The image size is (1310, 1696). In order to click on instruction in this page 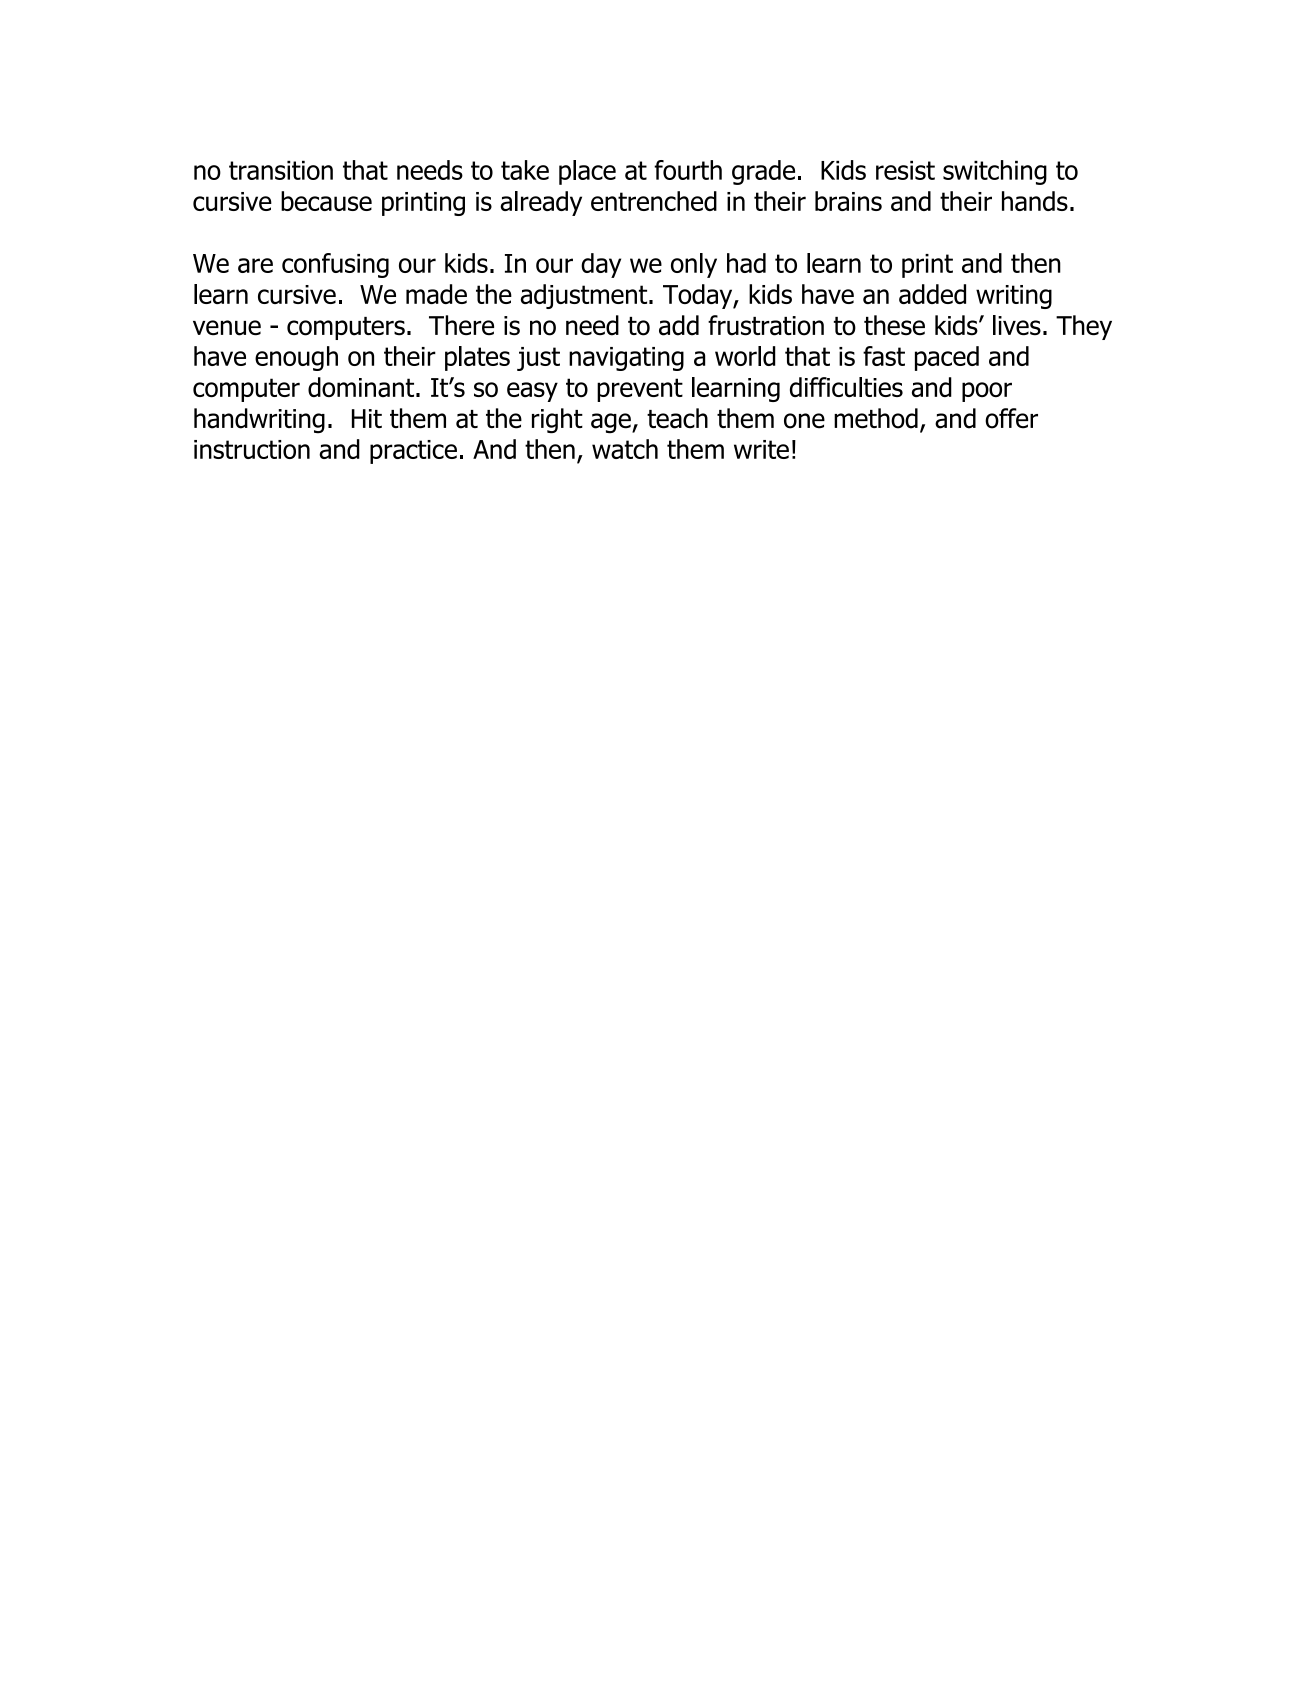, I will do `click(252, 449)`.
